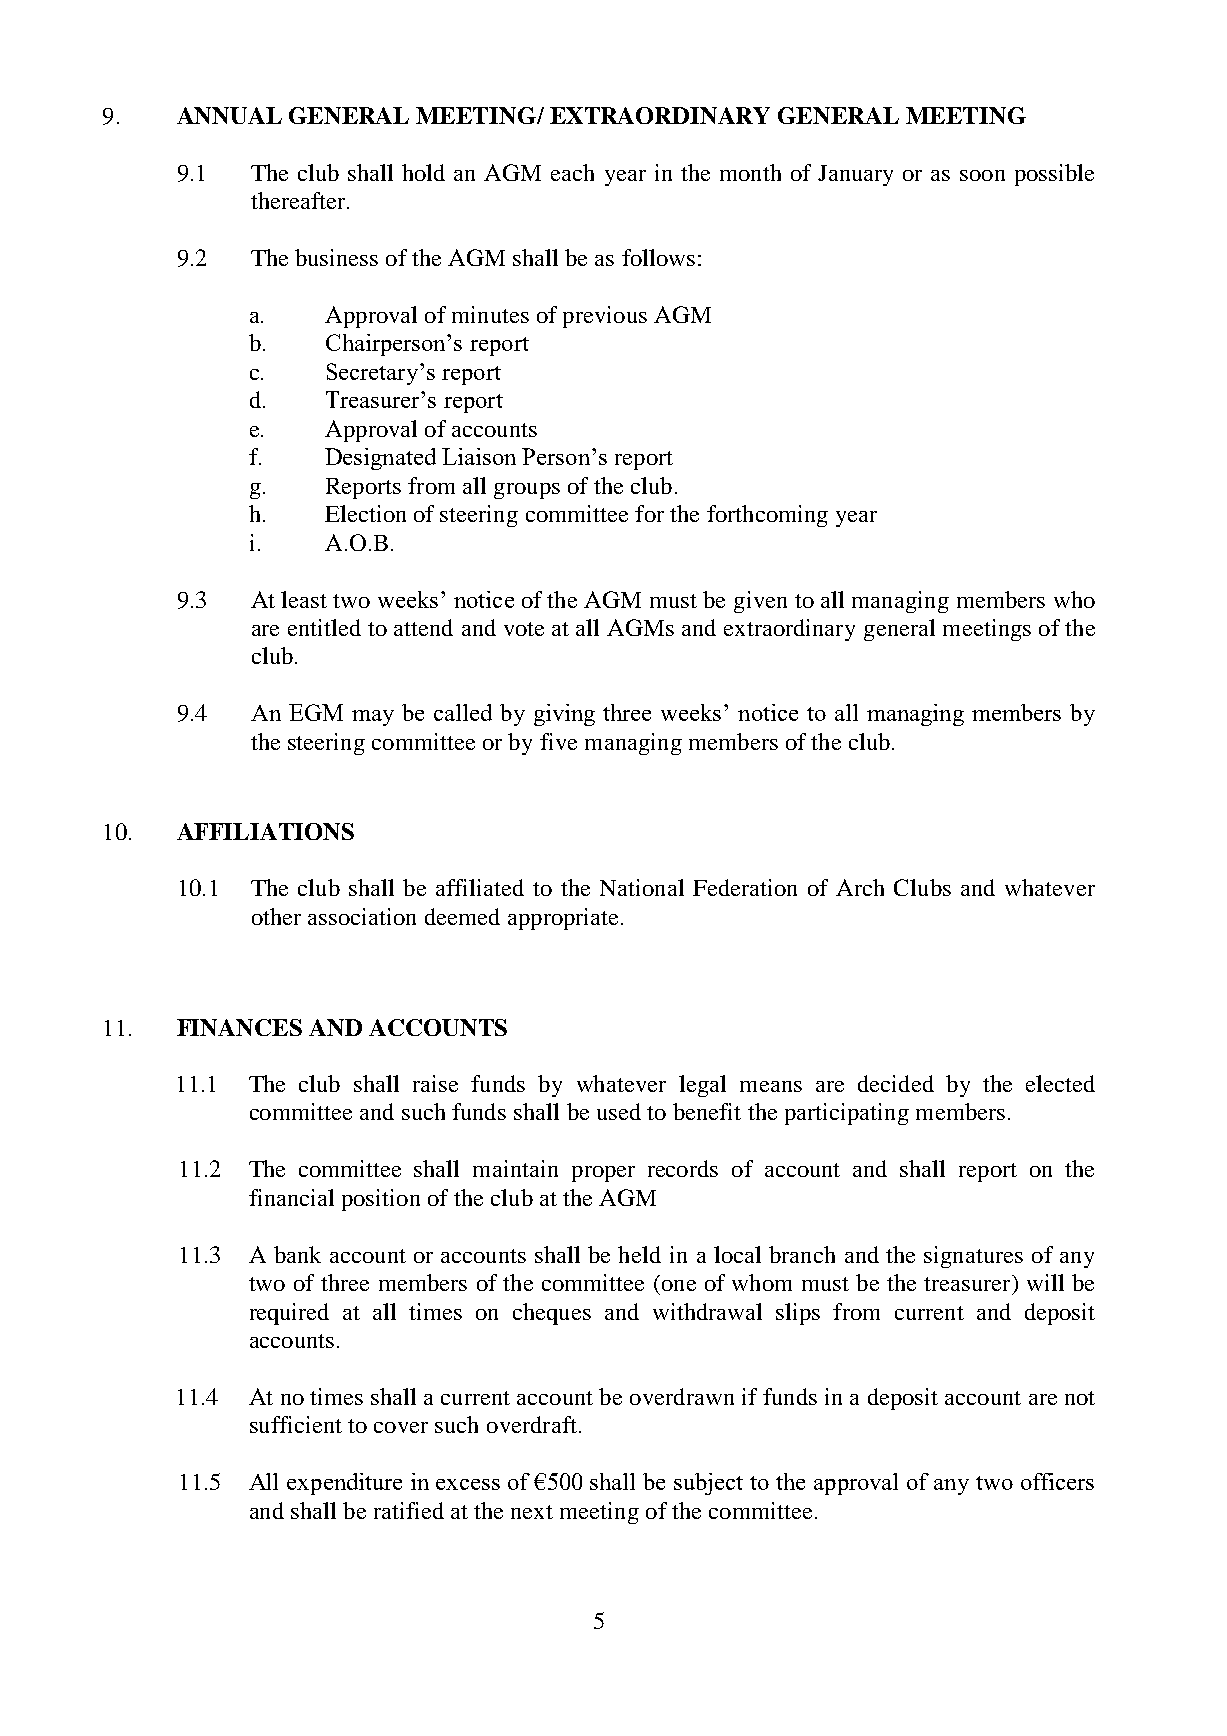 This screenshot has width=1227, height=1736. I want to click on officers, so click(1057, 1481).
